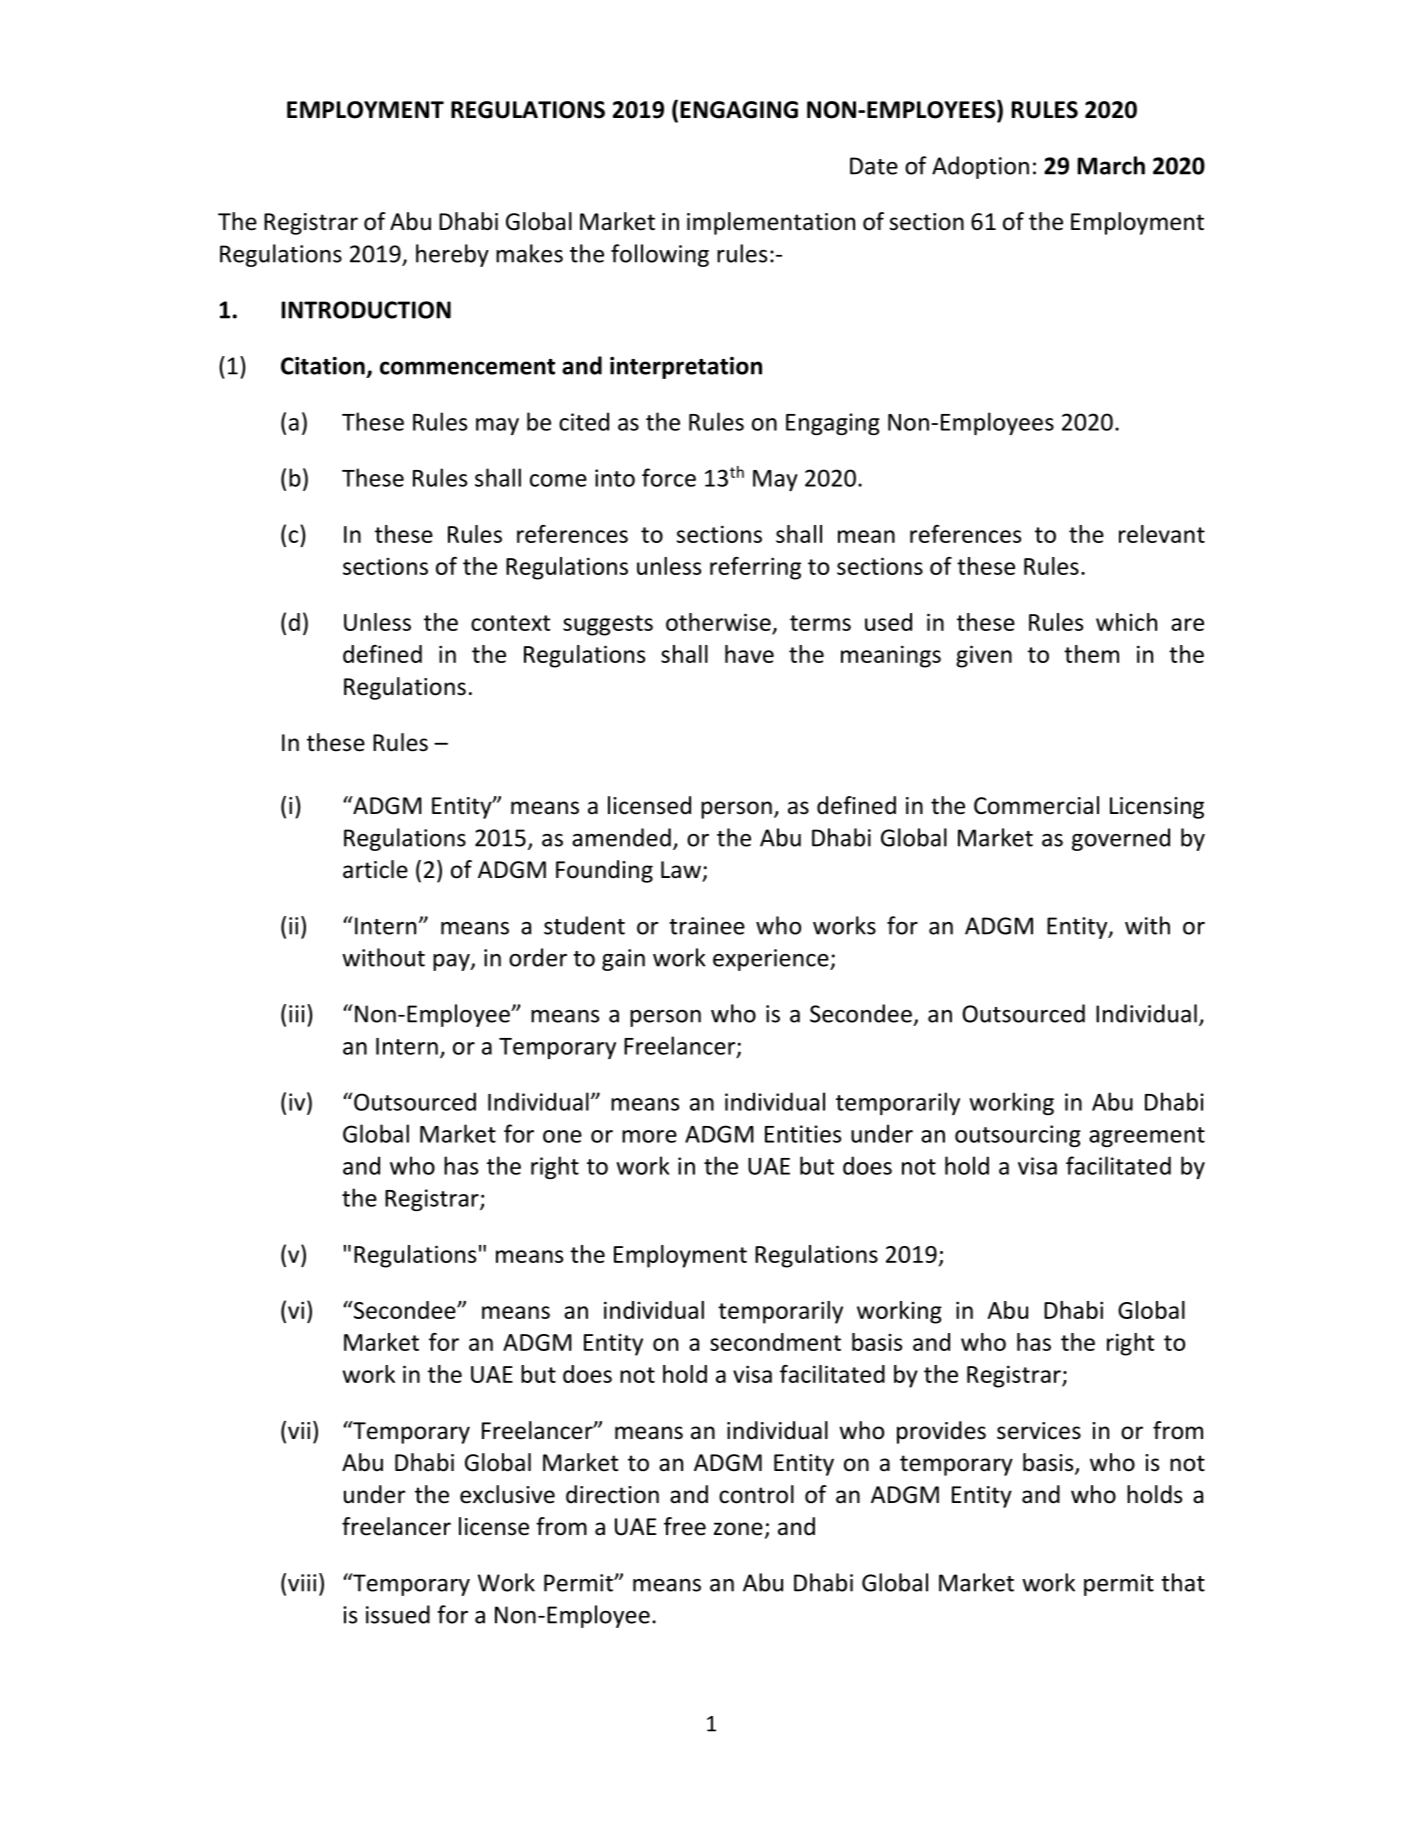 Image resolution: width=1423 pixels, height=1841 pixels. Describe the element at coordinates (1091, 654) in the page. I see `them` at that location.
